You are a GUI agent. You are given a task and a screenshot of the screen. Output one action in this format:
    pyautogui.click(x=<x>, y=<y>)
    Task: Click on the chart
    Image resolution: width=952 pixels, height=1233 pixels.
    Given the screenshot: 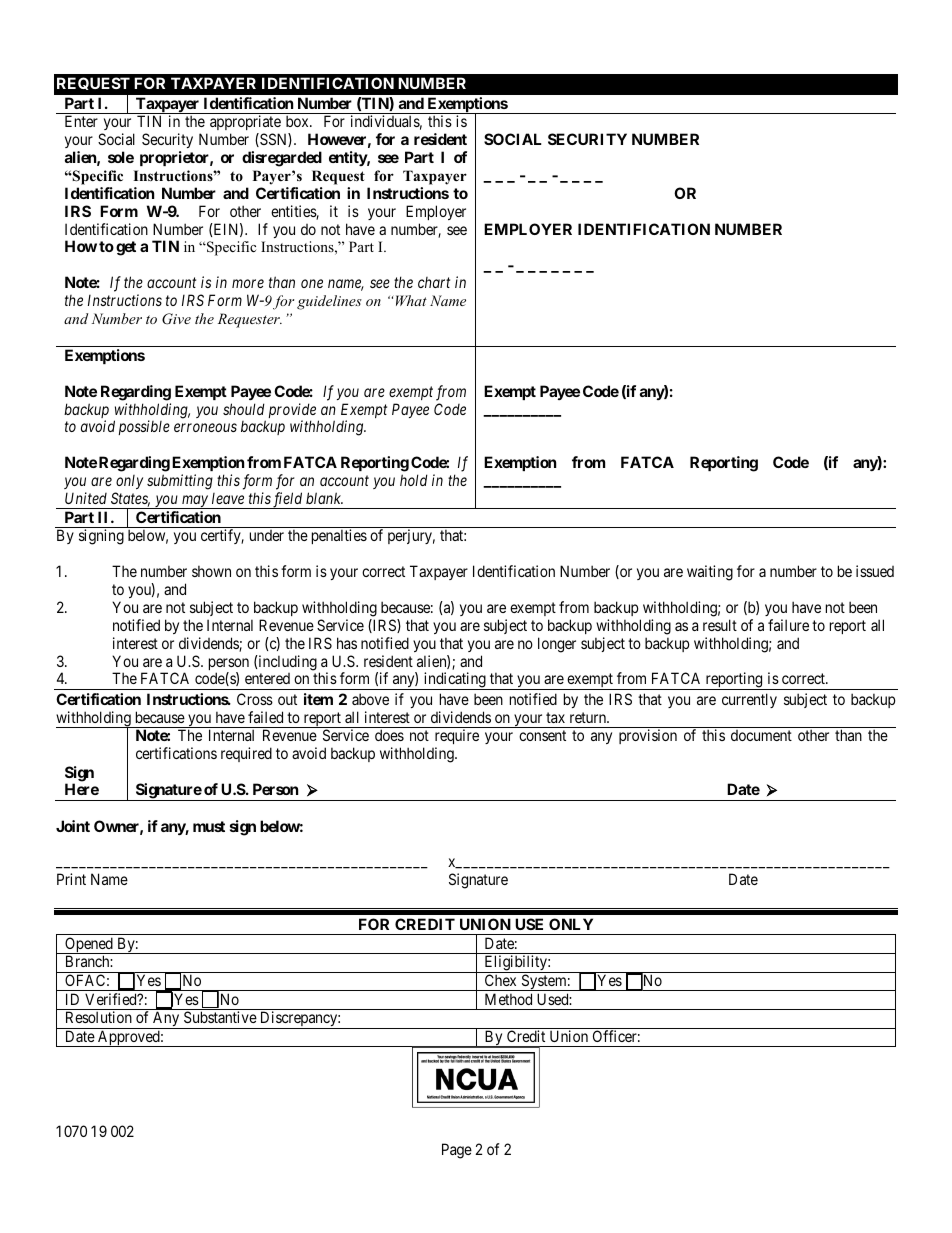 What is the action you would take?
    pyautogui.click(x=434, y=282)
